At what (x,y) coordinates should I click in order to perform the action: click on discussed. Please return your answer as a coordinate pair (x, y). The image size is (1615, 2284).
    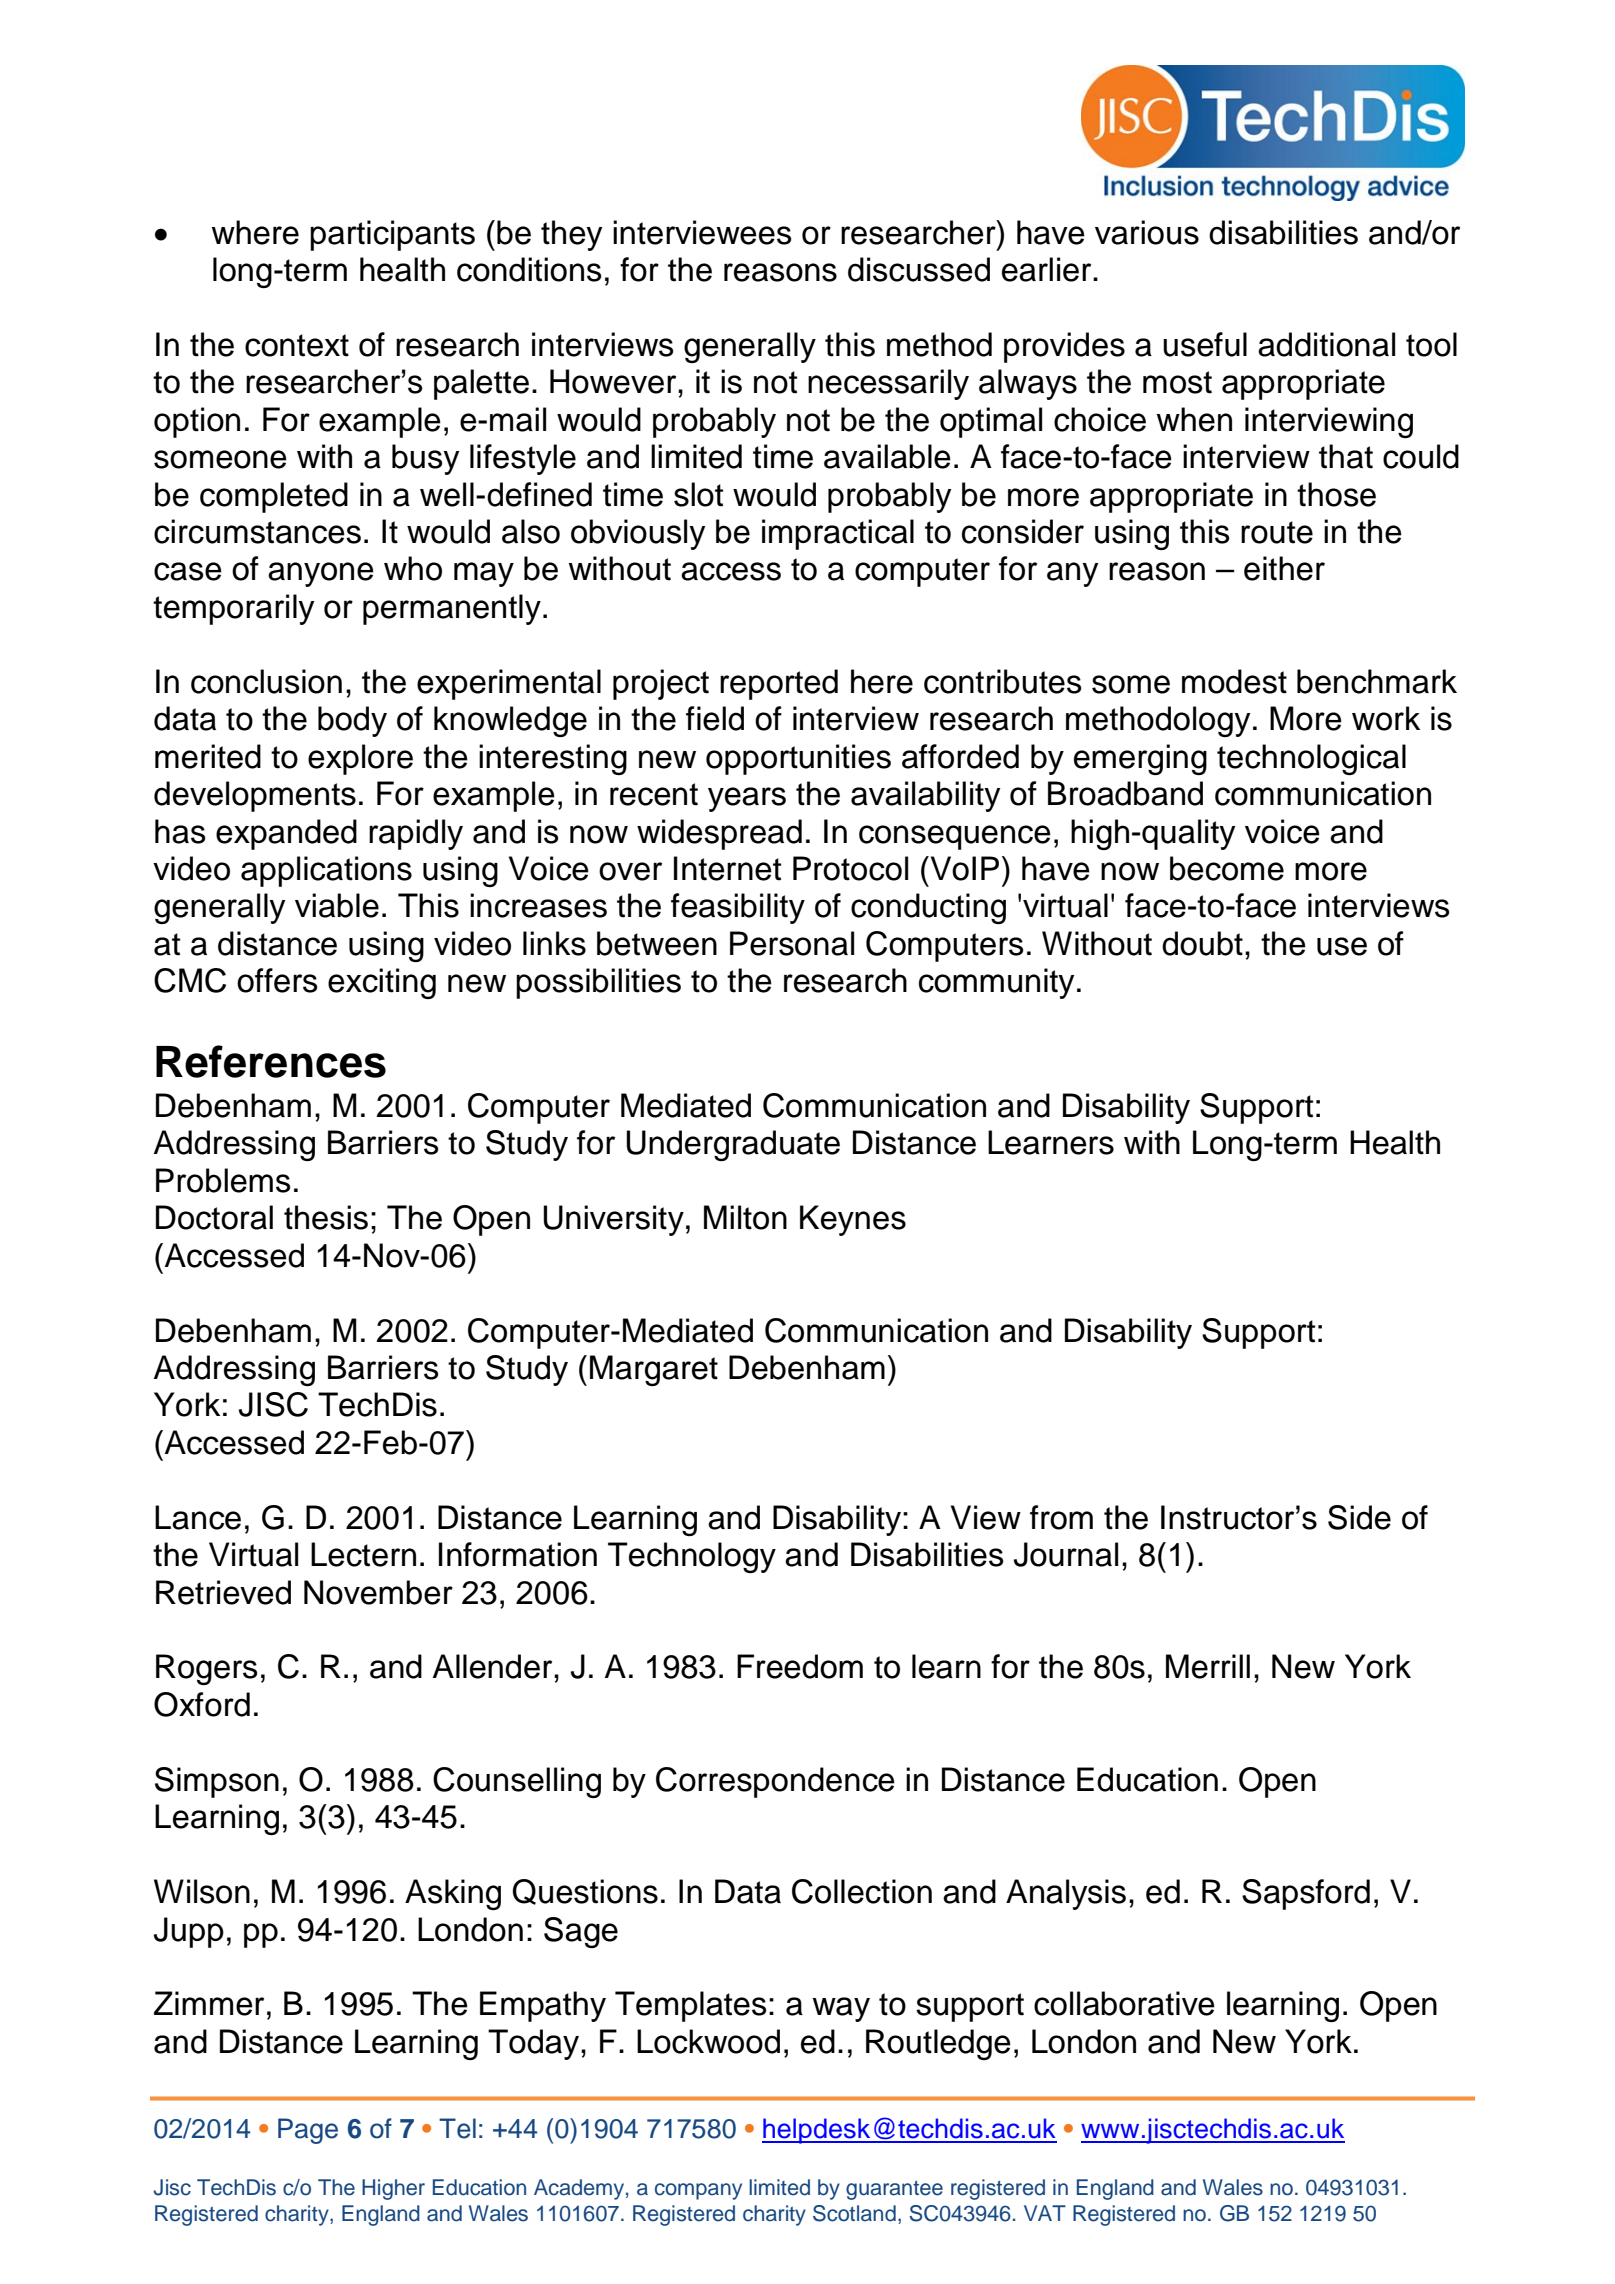
    Looking at the image, I should click on (919, 269).
